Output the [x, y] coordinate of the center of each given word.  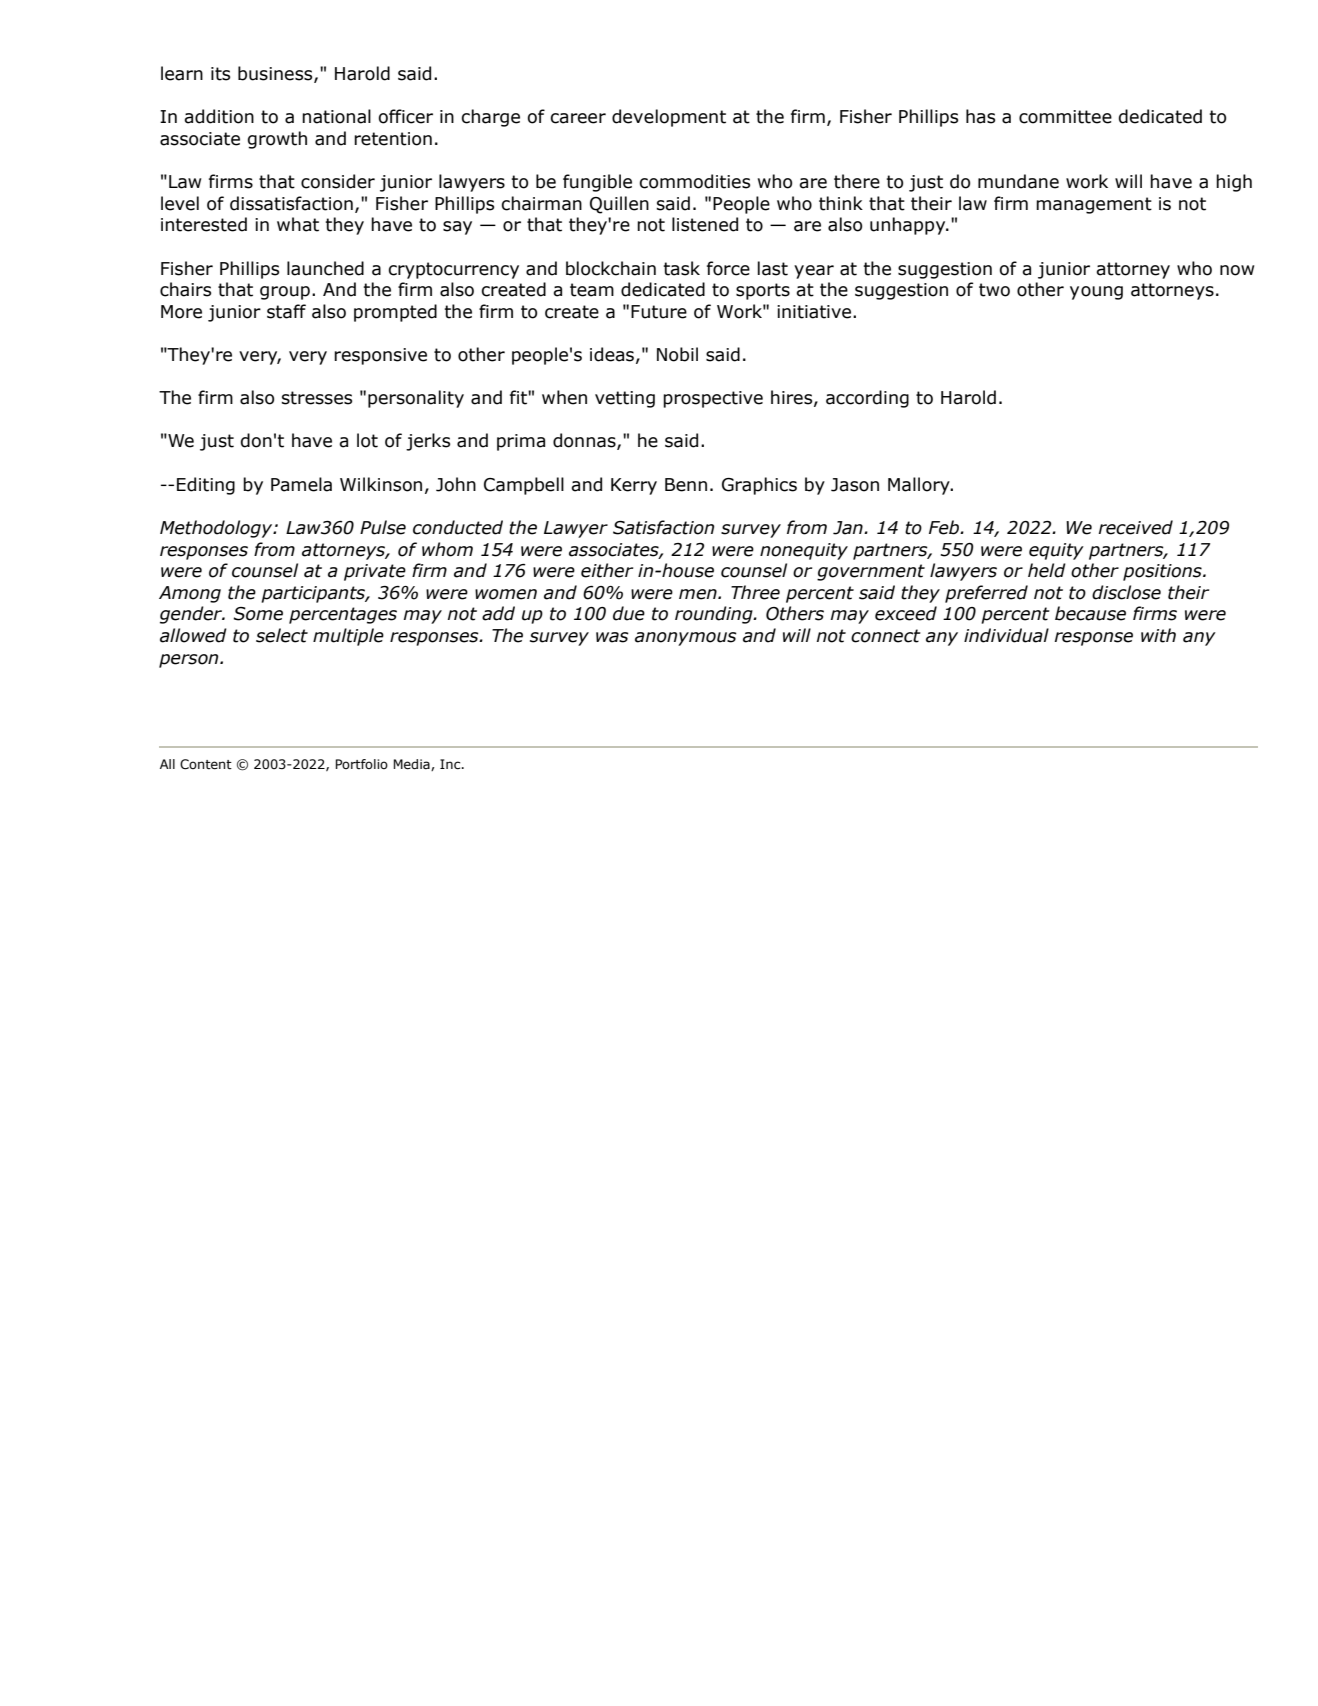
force [728, 268]
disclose [1126, 592]
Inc [451, 764]
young [1096, 293]
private [375, 572]
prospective [713, 399]
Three [755, 592]
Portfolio [361, 764]
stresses [317, 398]
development [669, 118]
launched [325, 268]
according [867, 399]
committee [1065, 117]
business [276, 74]
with [1158, 635]
